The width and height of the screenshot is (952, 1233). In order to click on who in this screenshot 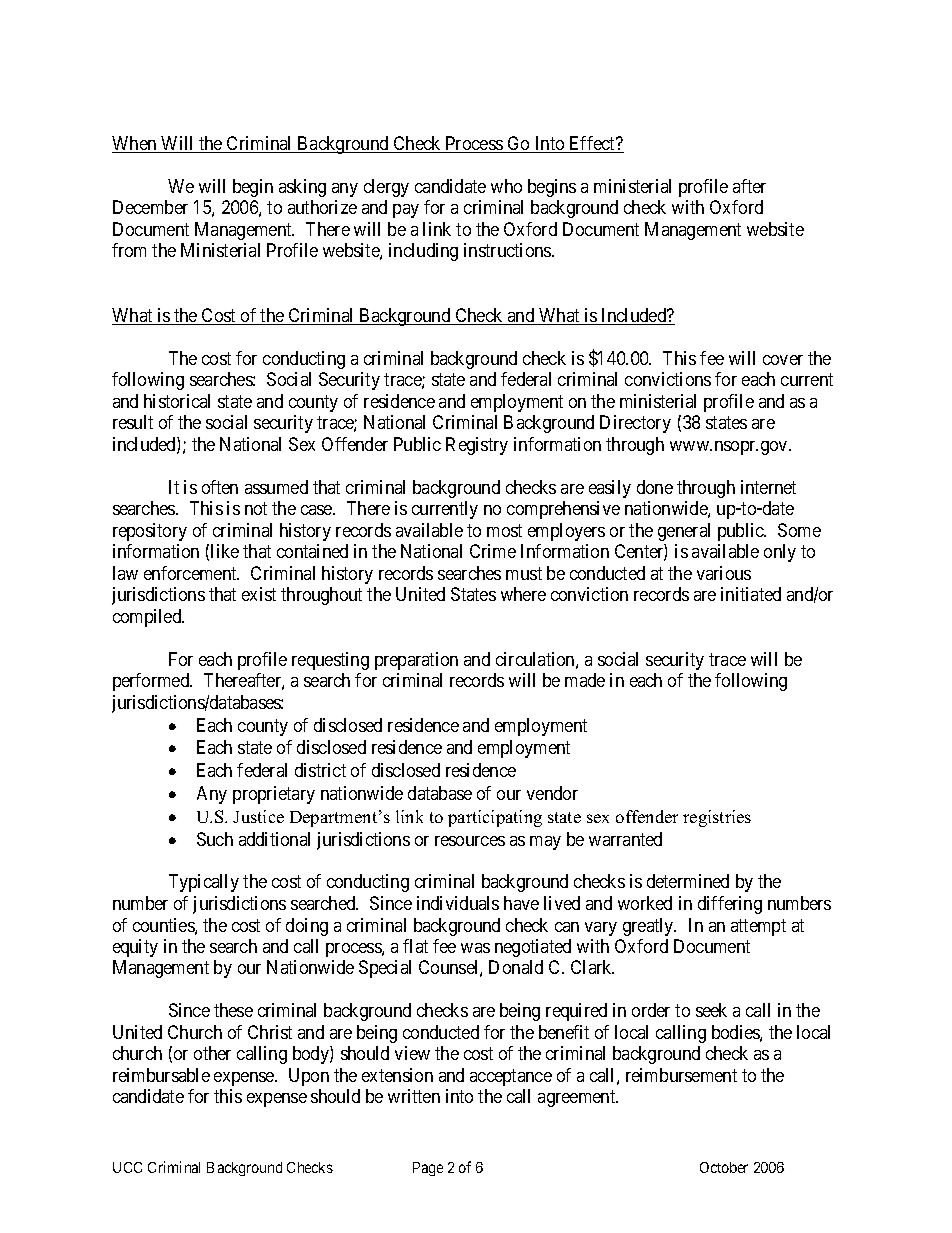, I will do `click(506, 186)`.
